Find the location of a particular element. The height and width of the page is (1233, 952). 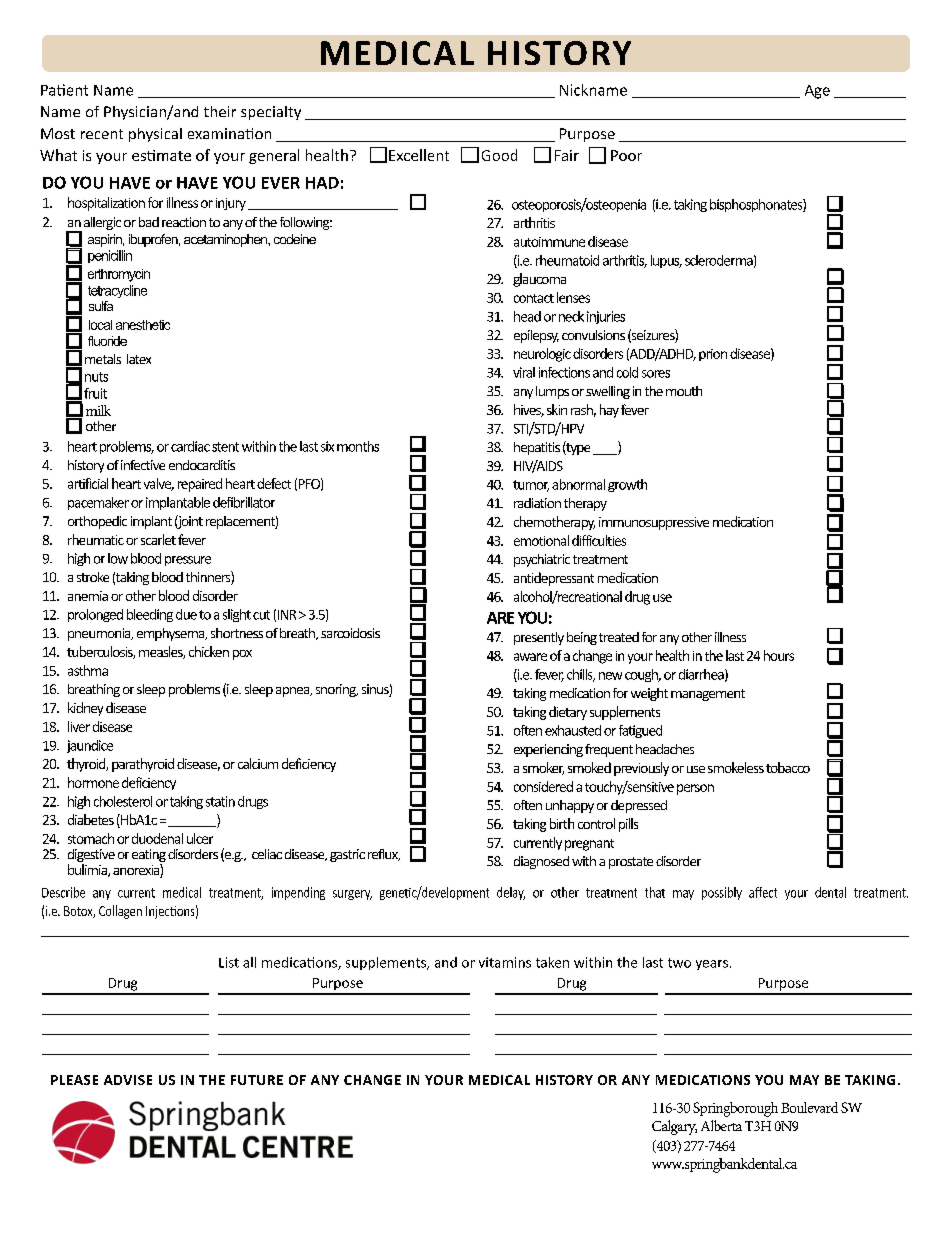

hours is located at coordinates (779, 655).
